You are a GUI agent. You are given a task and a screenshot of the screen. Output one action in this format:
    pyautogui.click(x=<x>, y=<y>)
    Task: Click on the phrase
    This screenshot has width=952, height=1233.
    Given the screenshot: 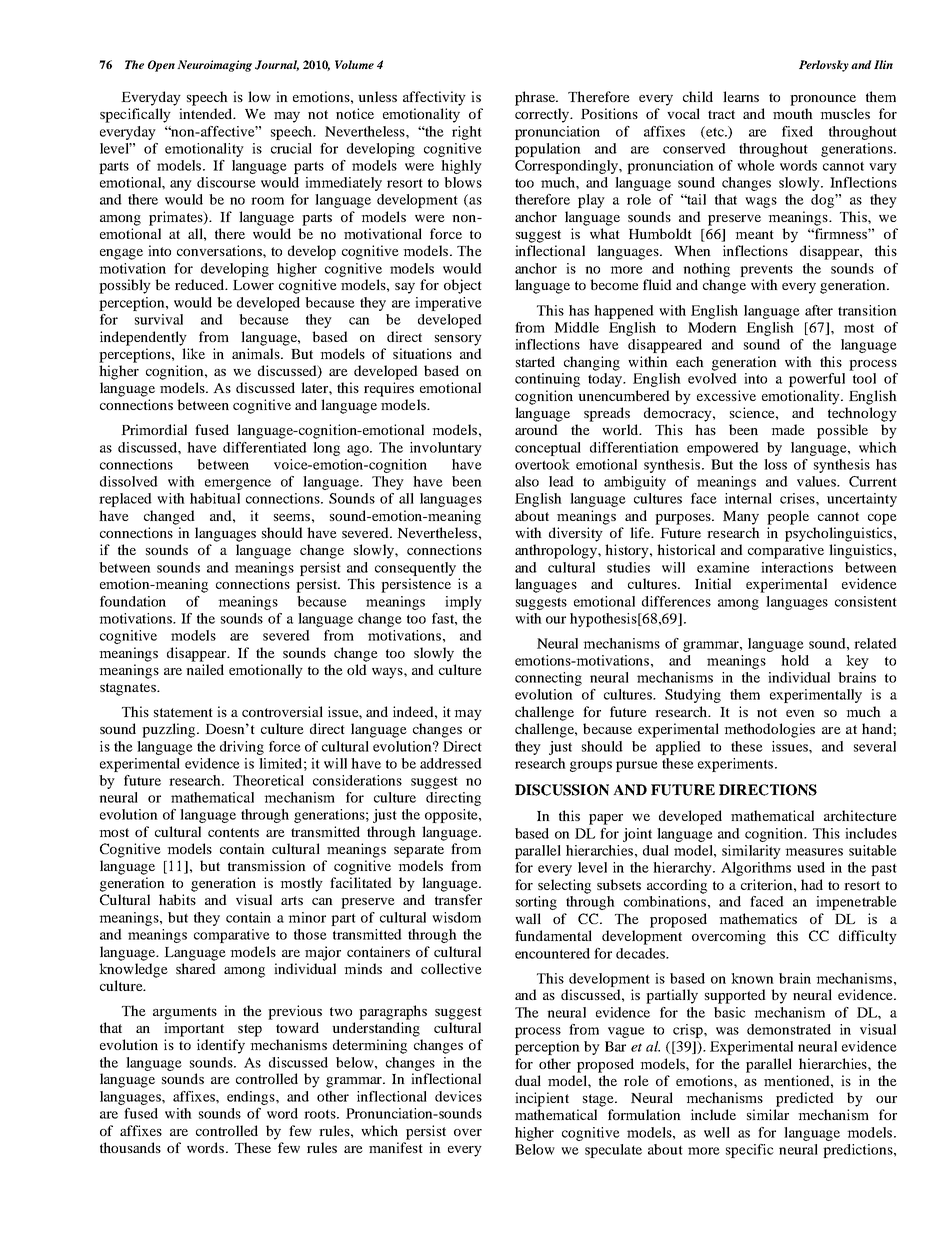 What is the action you would take?
    pyautogui.click(x=536, y=98)
